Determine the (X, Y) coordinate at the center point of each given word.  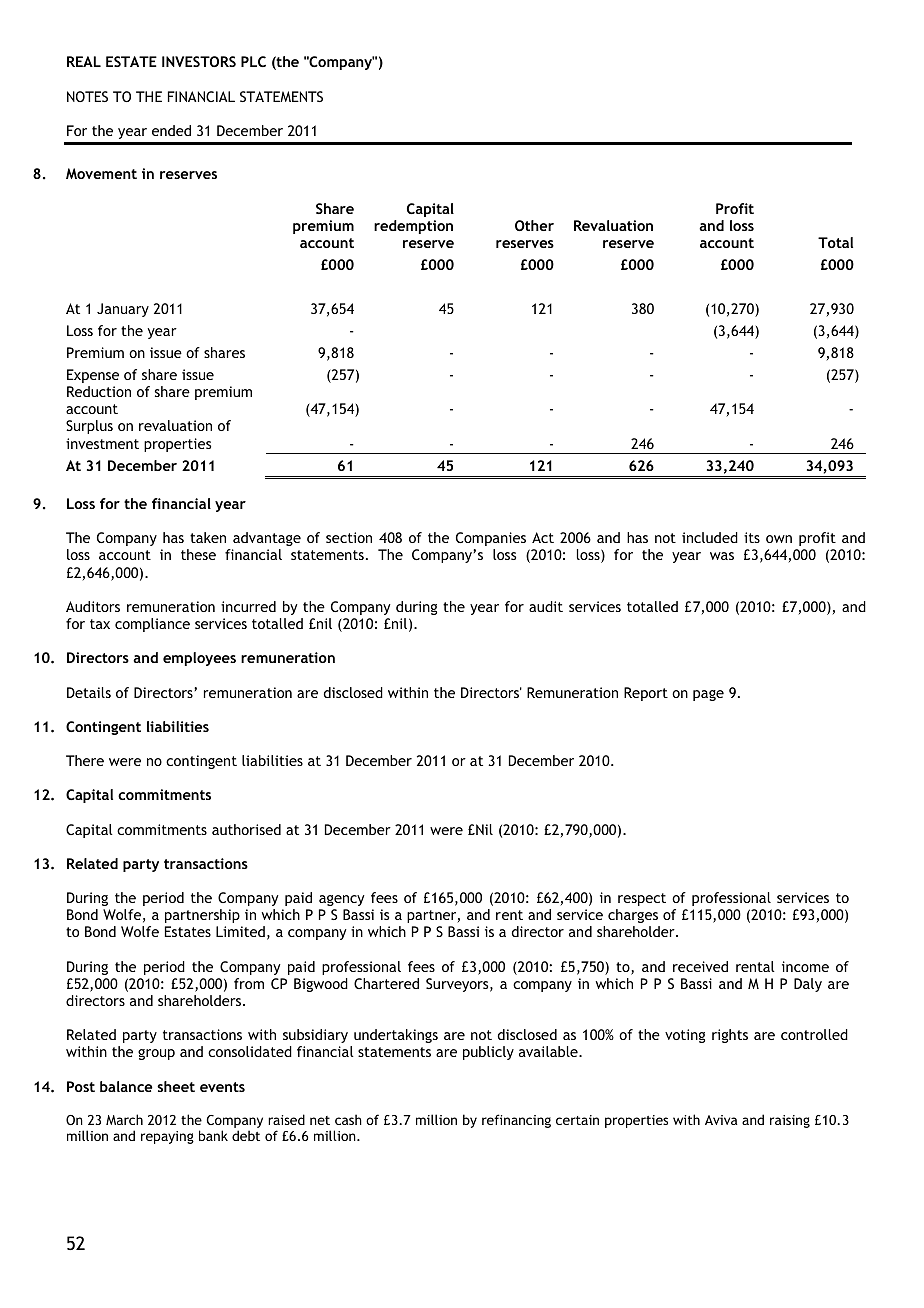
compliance (152, 625)
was (722, 556)
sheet (176, 1086)
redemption (413, 227)
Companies (491, 539)
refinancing (516, 1121)
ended (171, 130)
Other (534, 225)
